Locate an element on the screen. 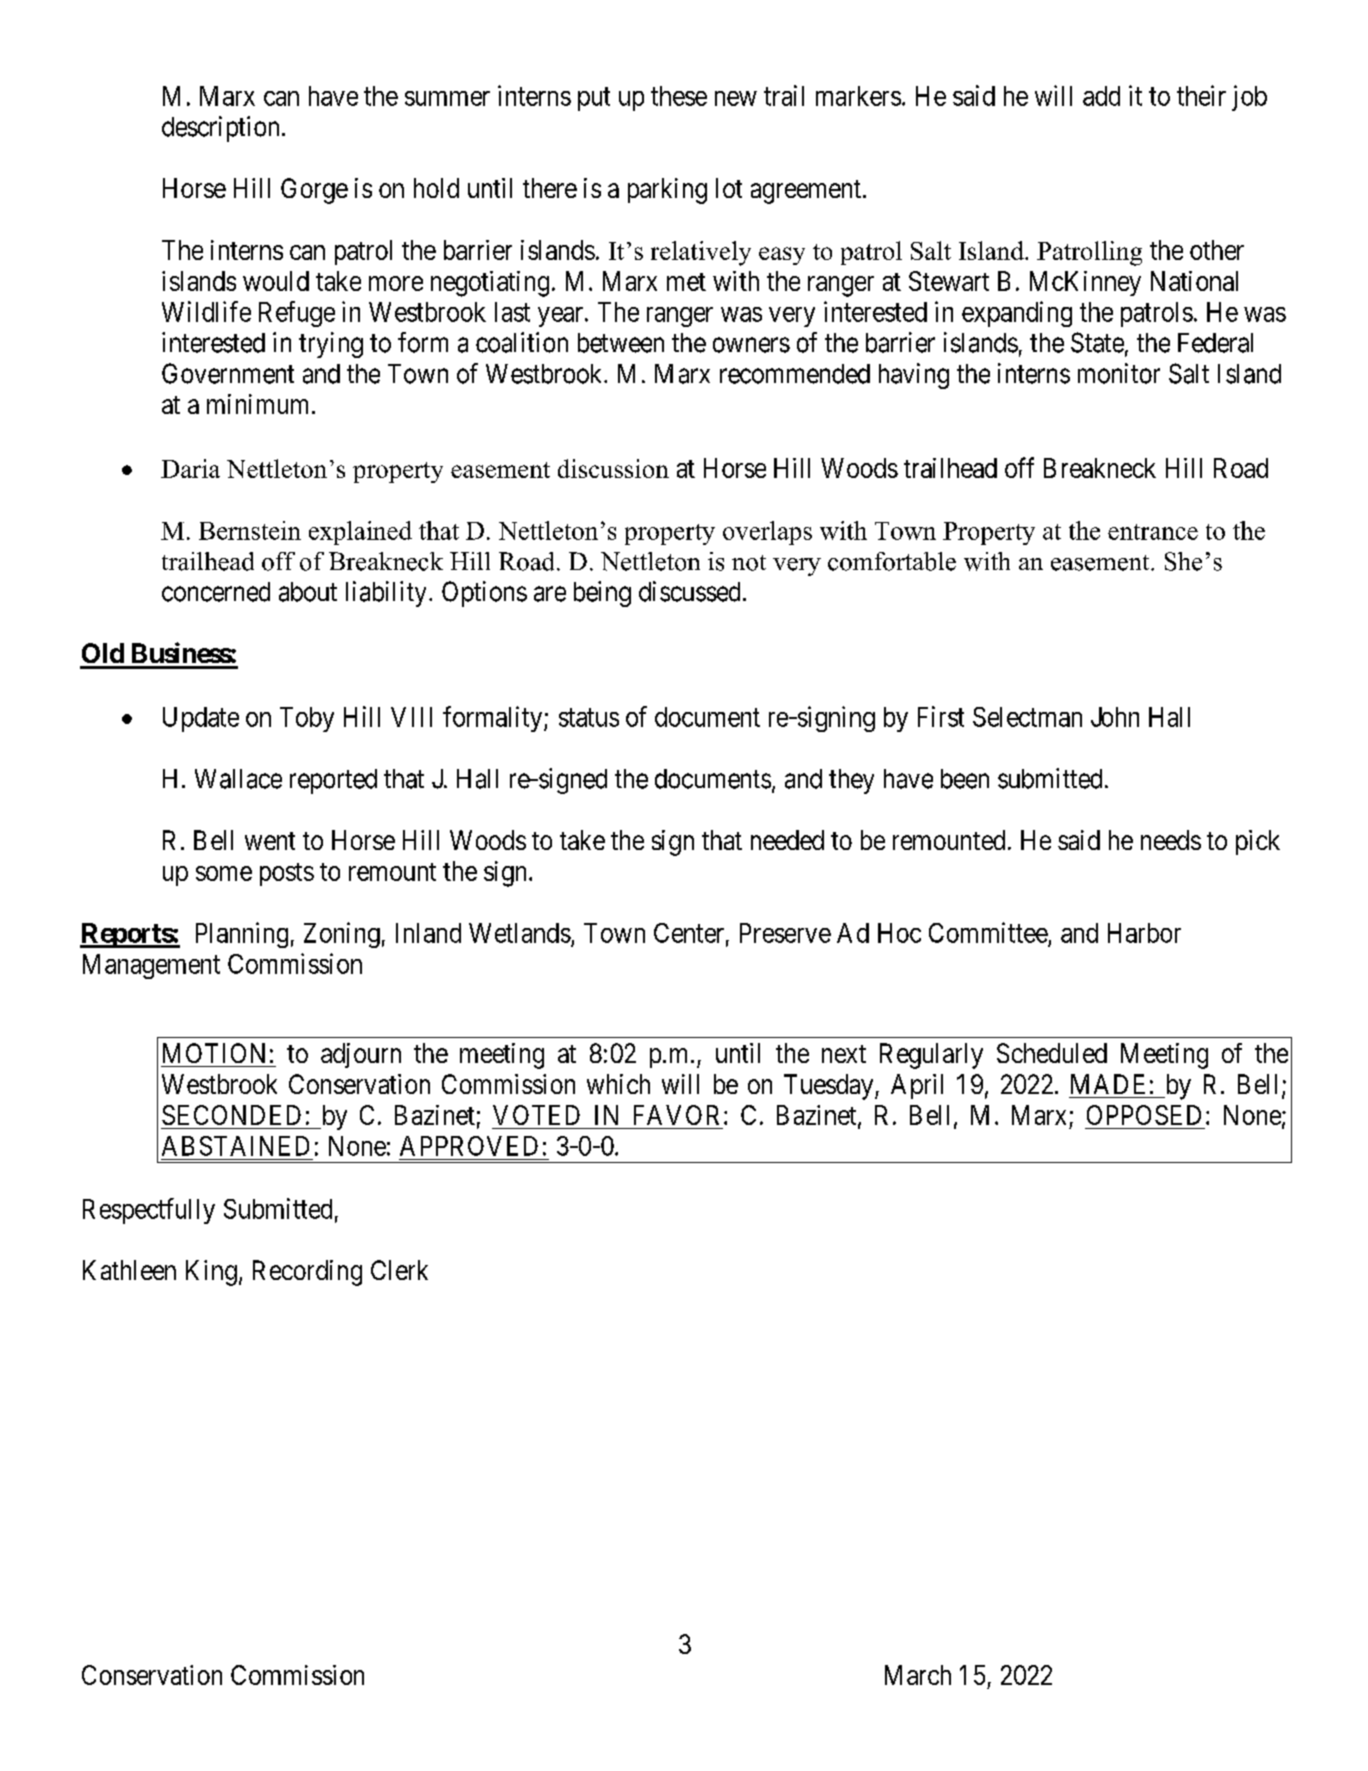 The width and height of the screenshot is (1368, 1771). Recording is located at coordinates (307, 1273).
